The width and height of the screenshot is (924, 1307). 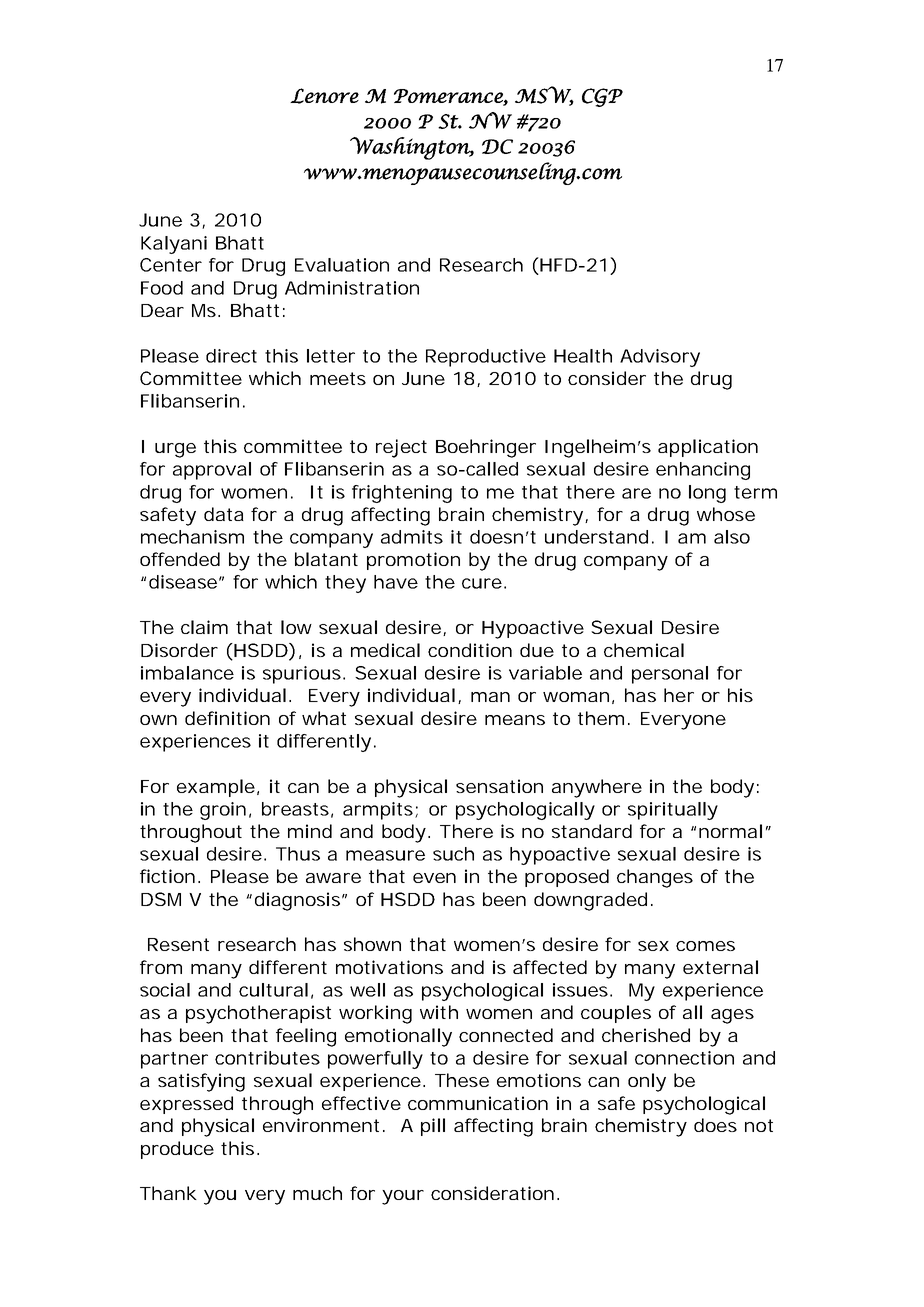 What do you see at coordinates (324, 96) in the screenshot?
I see `Lenore` at bounding box center [324, 96].
